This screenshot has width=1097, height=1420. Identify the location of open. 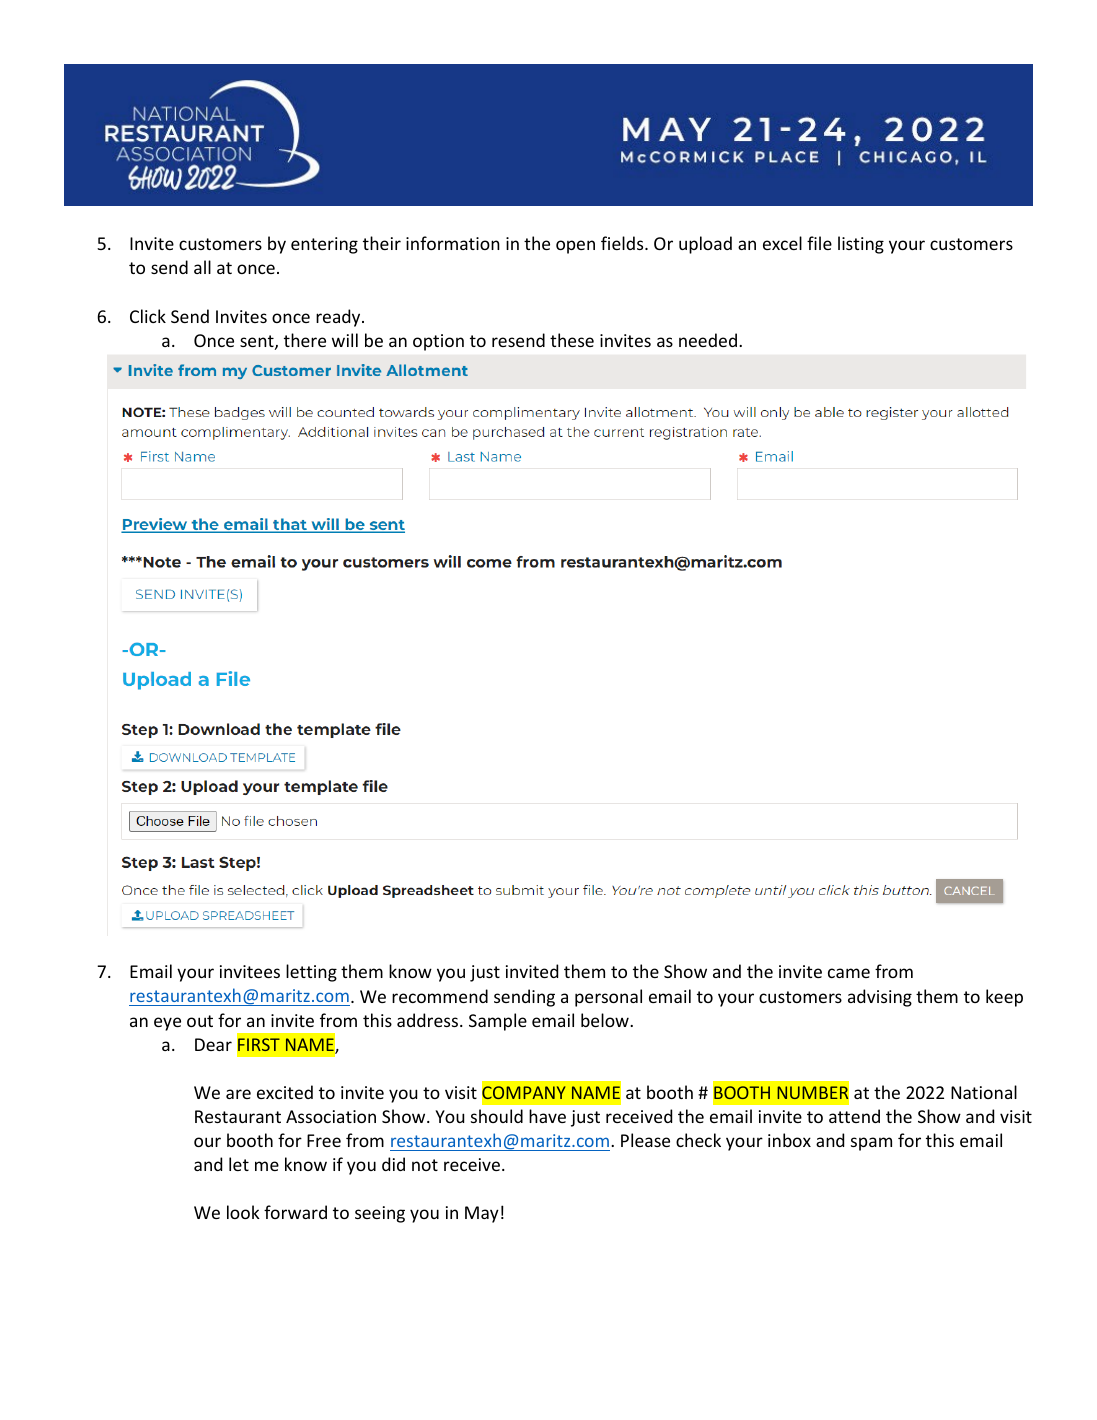
(575, 247).
